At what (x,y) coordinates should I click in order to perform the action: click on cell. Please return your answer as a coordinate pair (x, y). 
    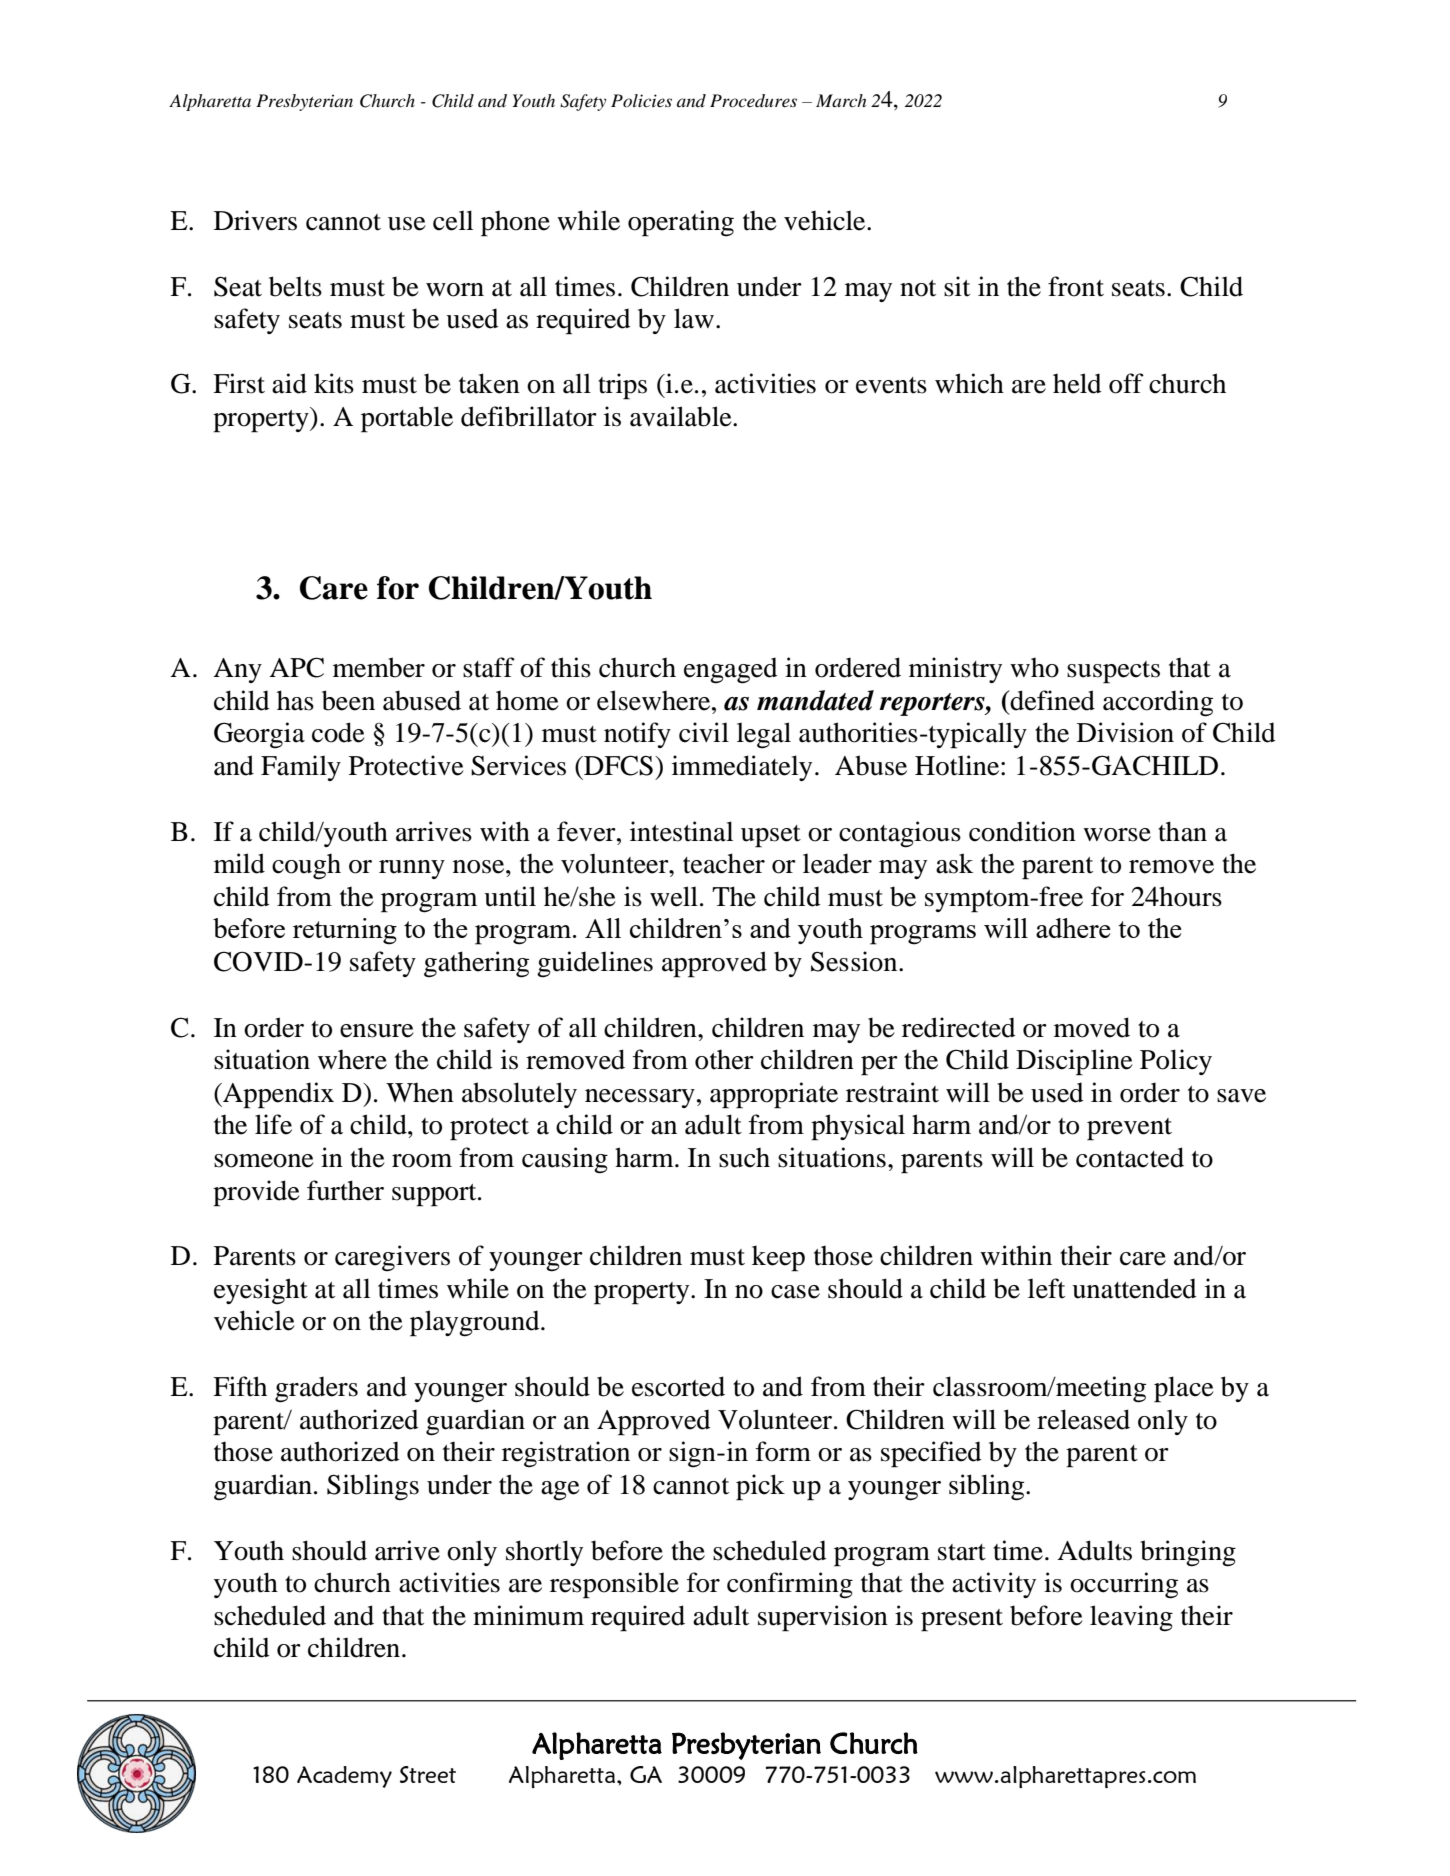
    Looking at the image, I should click on (453, 220).
